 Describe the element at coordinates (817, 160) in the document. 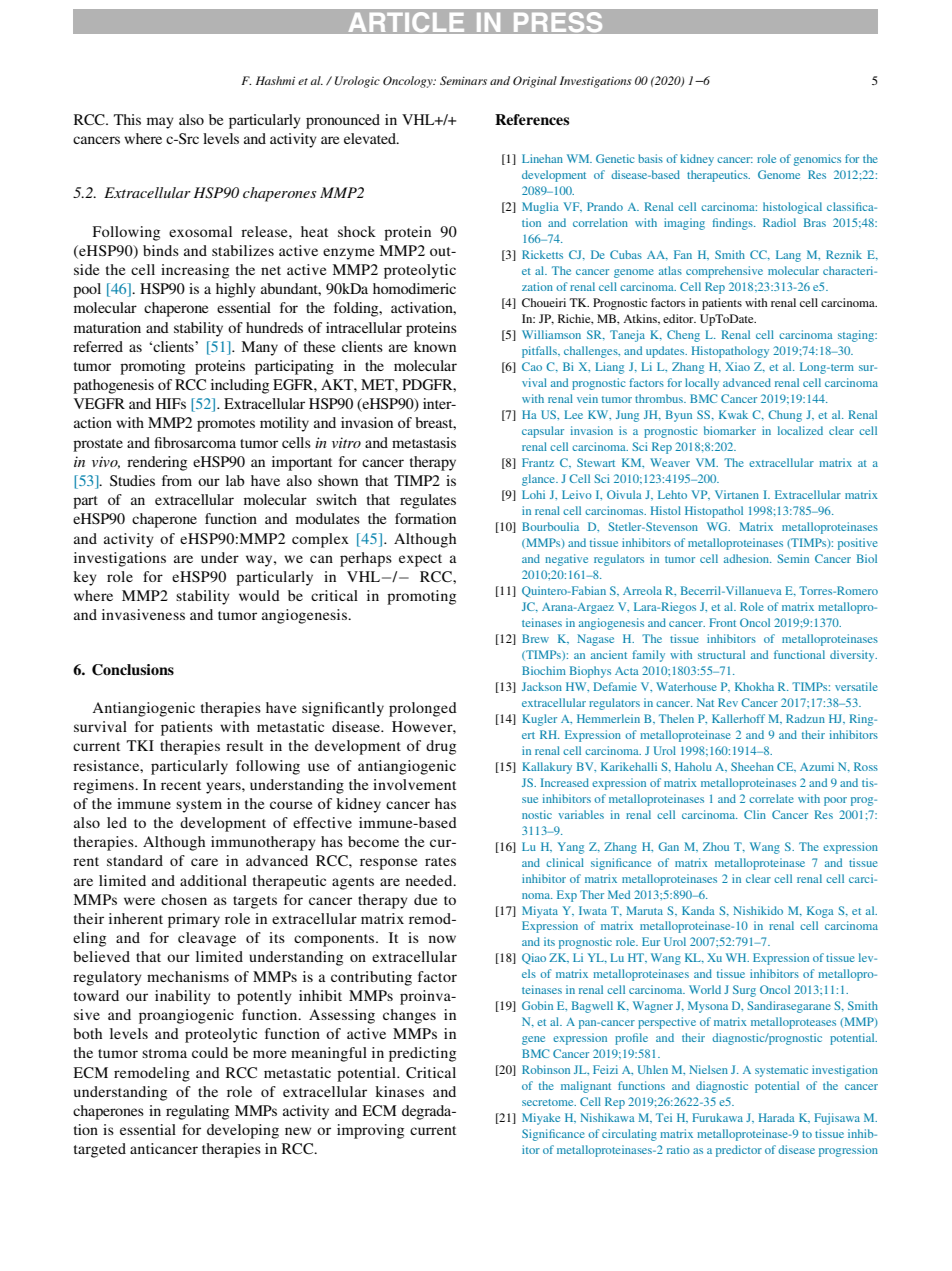

I see `genomics` at that location.
